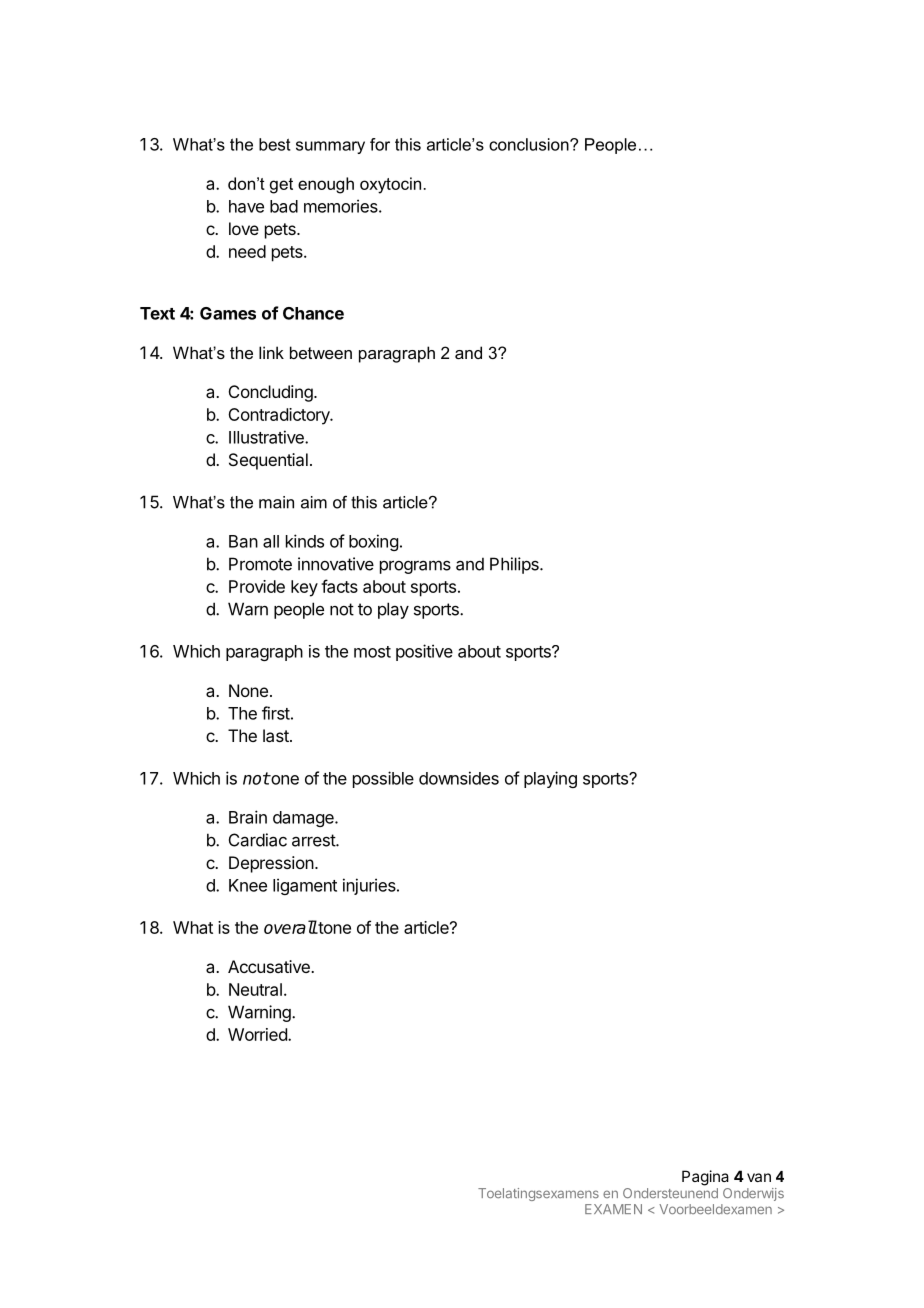  I want to click on have, so click(246, 206).
